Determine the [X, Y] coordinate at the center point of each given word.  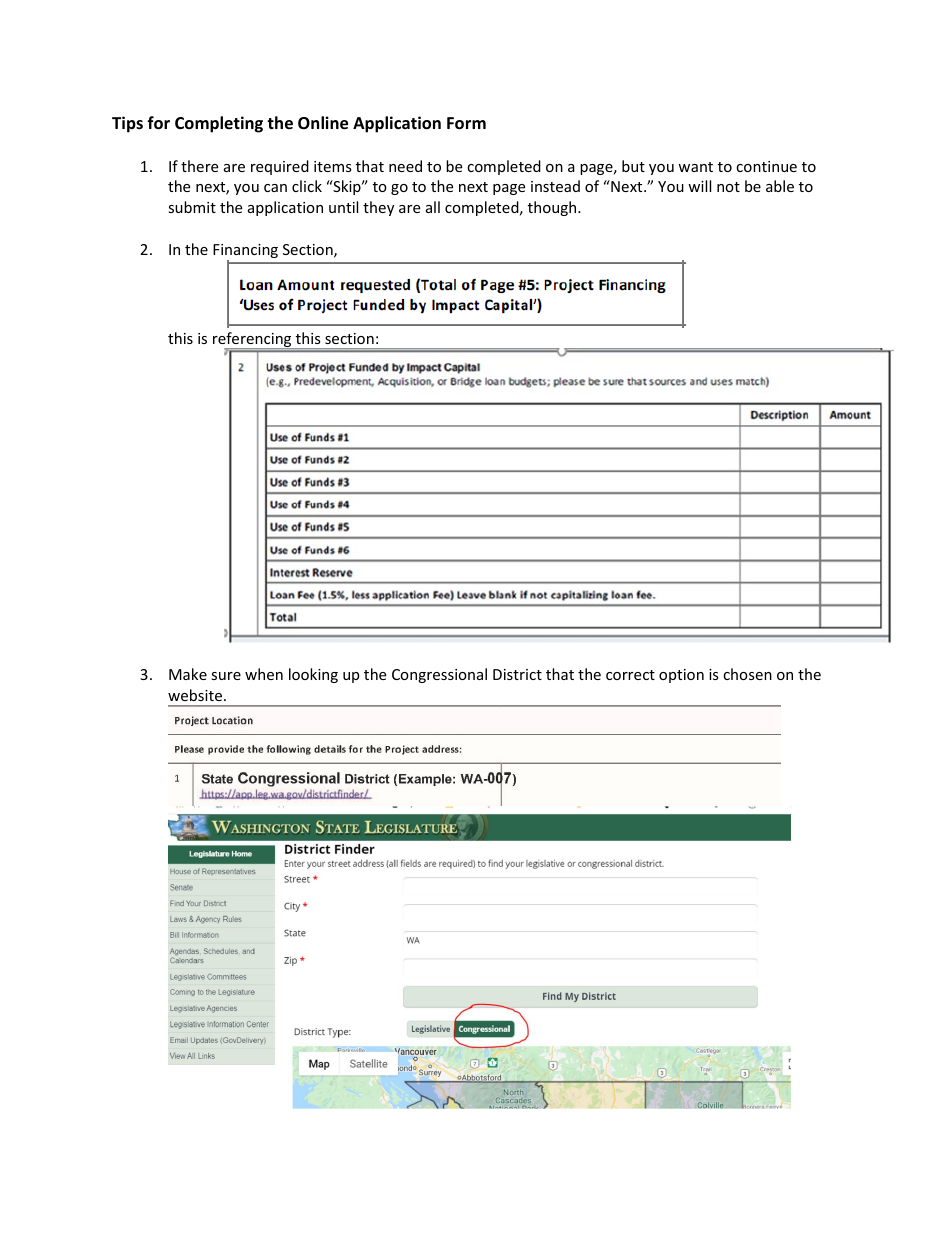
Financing [245, 252]
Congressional [439, 675]
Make [188, 674]
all [433, 207]
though [553, 208]
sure [226, 676]
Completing [219, 124]
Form [466, 123]
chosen [747, 674]
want [695, 167]
